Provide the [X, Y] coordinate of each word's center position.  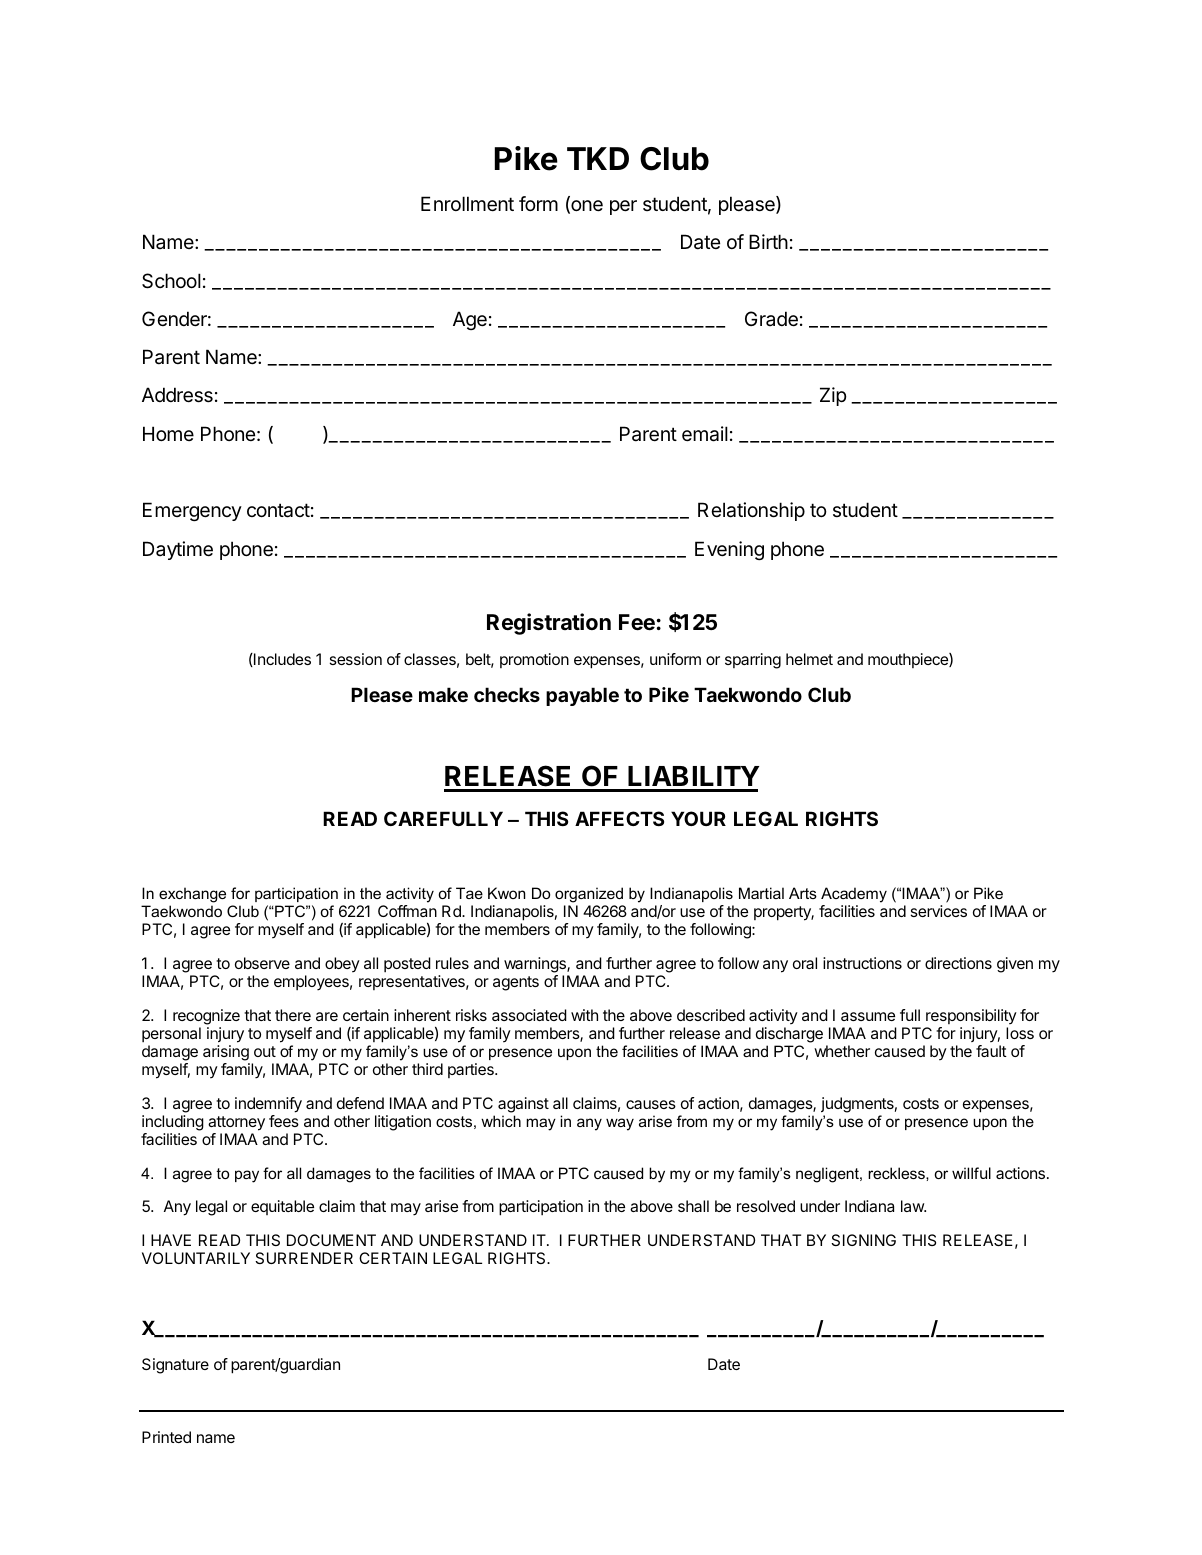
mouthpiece [909, 660]
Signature [175, 1366]
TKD [598, 158]
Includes [281, 660]
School [171, 281]
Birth [768, 241]
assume [868, 1016]
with [584, 1015]
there [293, 1015]
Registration [549, 624]
